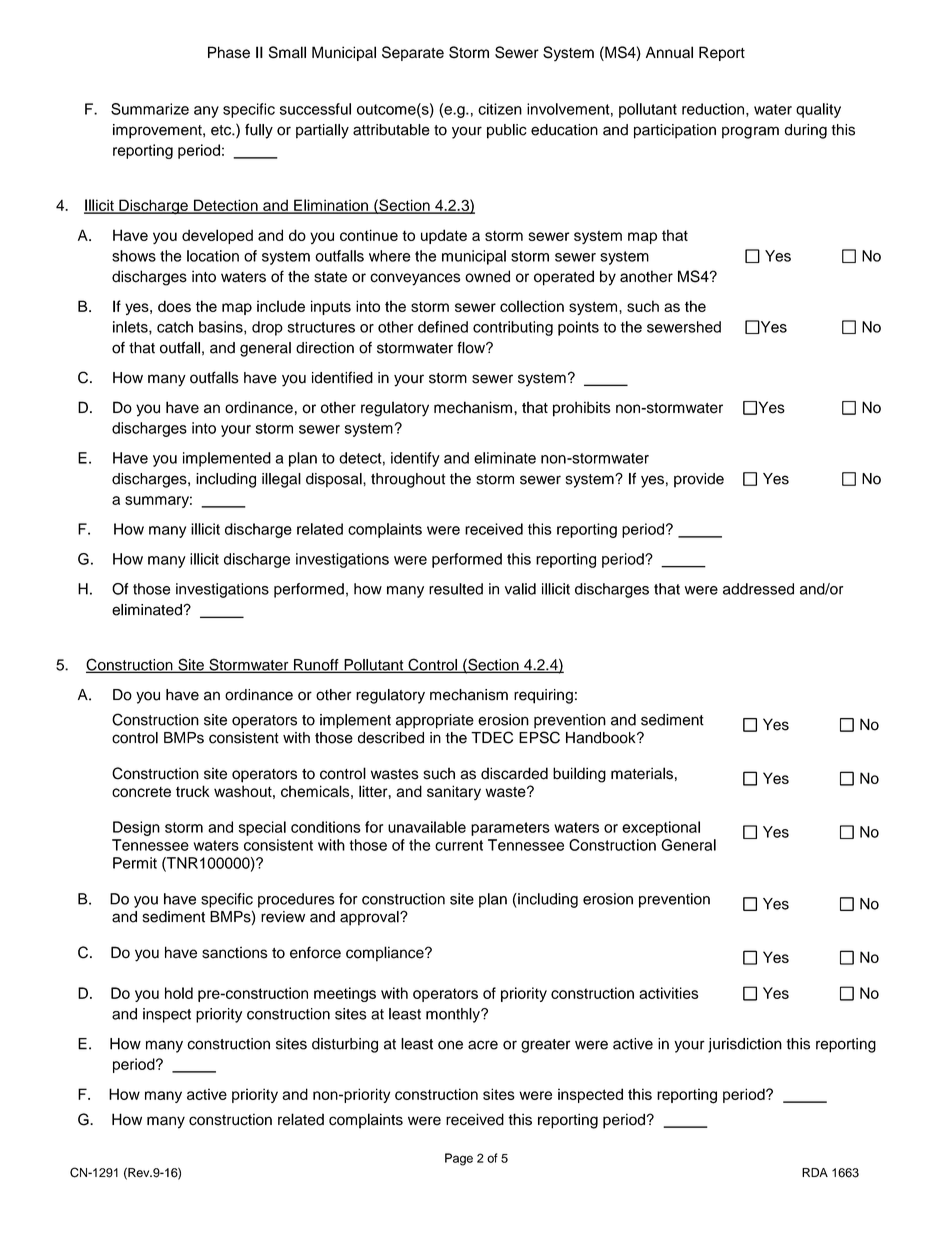 The image size is (952, 1233). What do you see at coordinates (578, 328) in the screenshot?
I see `points` at bounding box center [578, 328].
